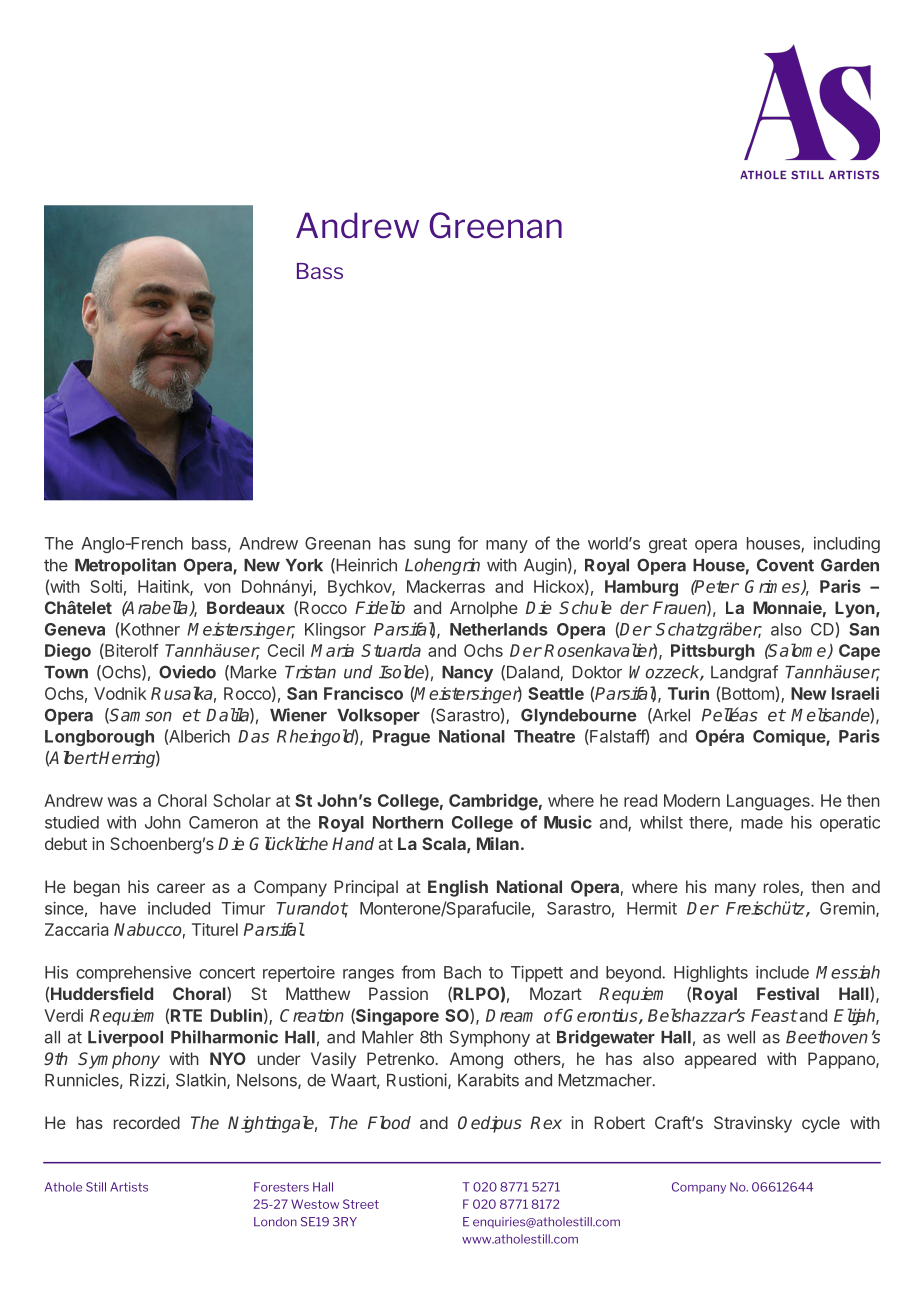 This document has height=1308, width=924. Describe the element at coordinates (432, 546) in the document. I see `sung` at that location.
